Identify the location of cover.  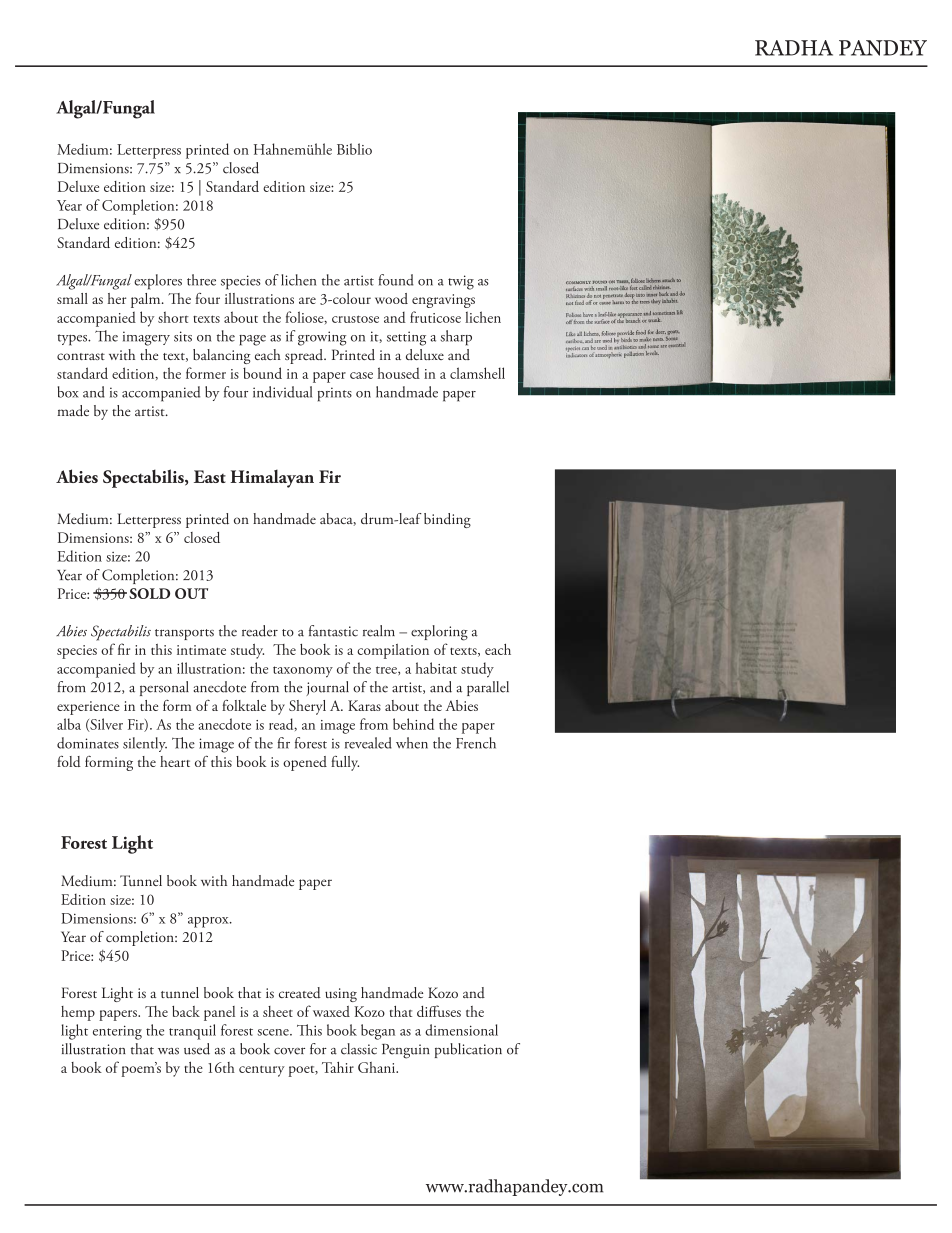
(289, 1051).
